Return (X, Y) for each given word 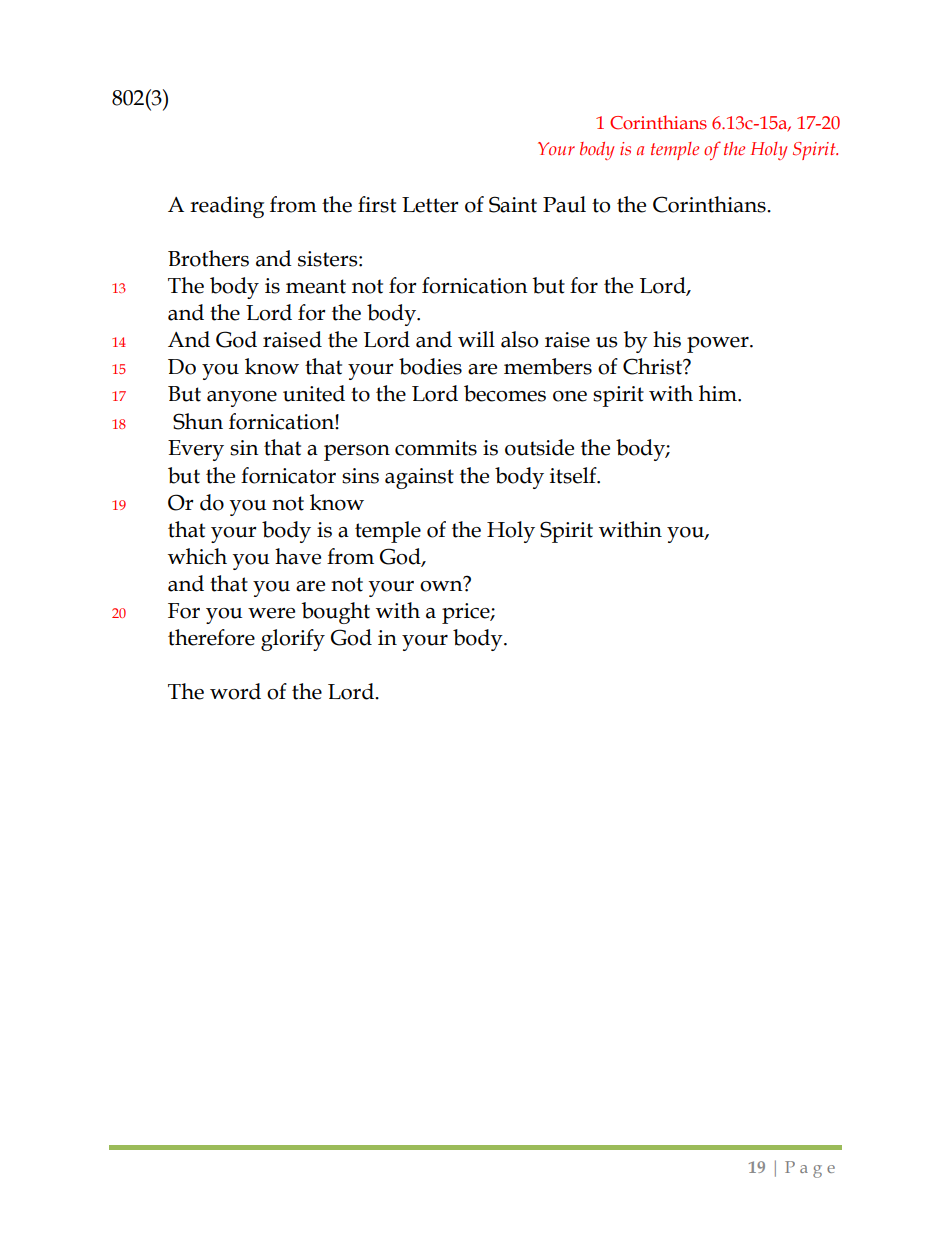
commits (436, 448)
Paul (564, 204)
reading (227, 207)
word (235, 691)
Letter (430, 205)
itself (574, 475)
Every (196, 450)
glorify (293, 640)
